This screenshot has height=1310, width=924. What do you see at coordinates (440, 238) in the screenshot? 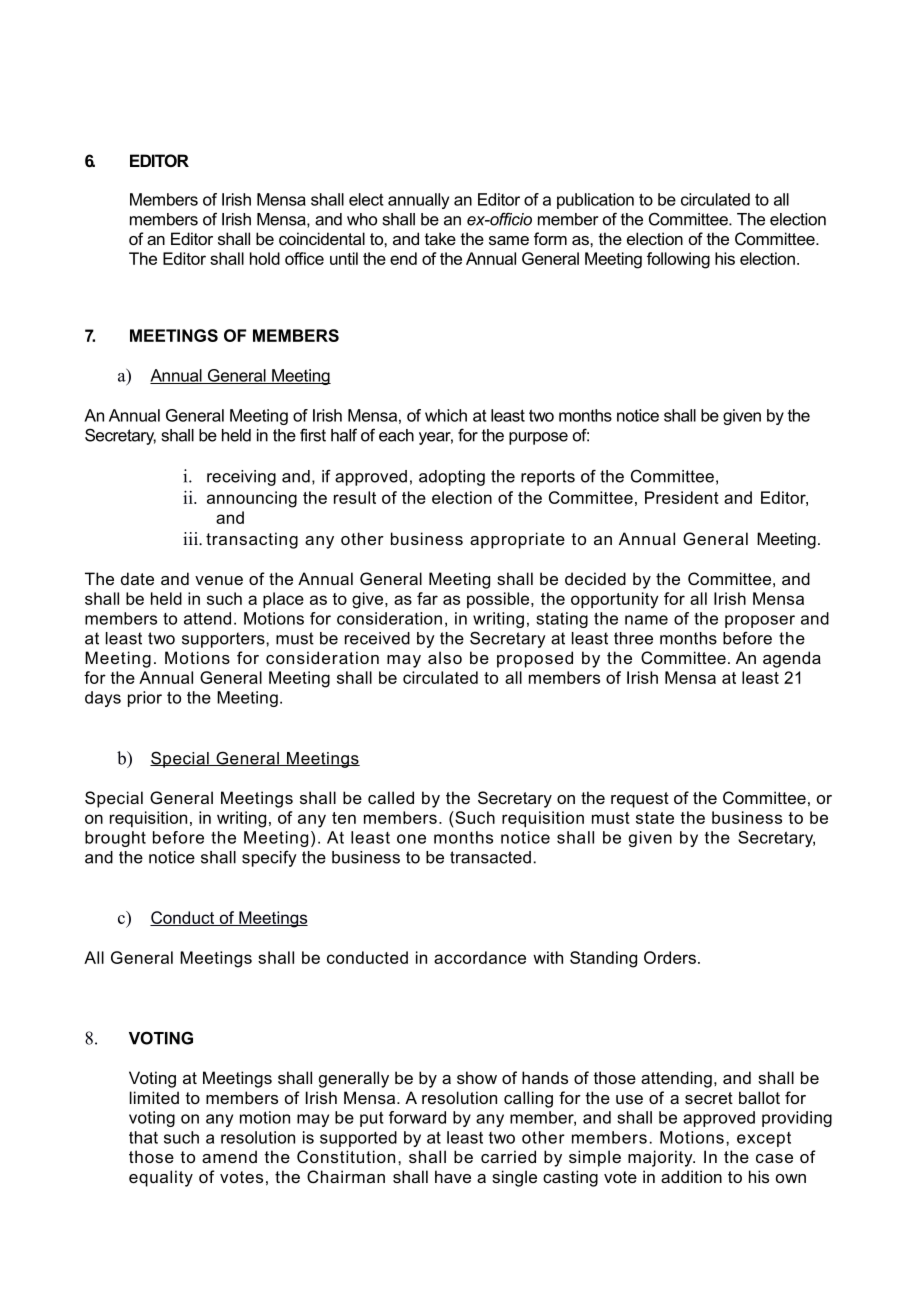
I see `take` at bounding box center [440, 238].
